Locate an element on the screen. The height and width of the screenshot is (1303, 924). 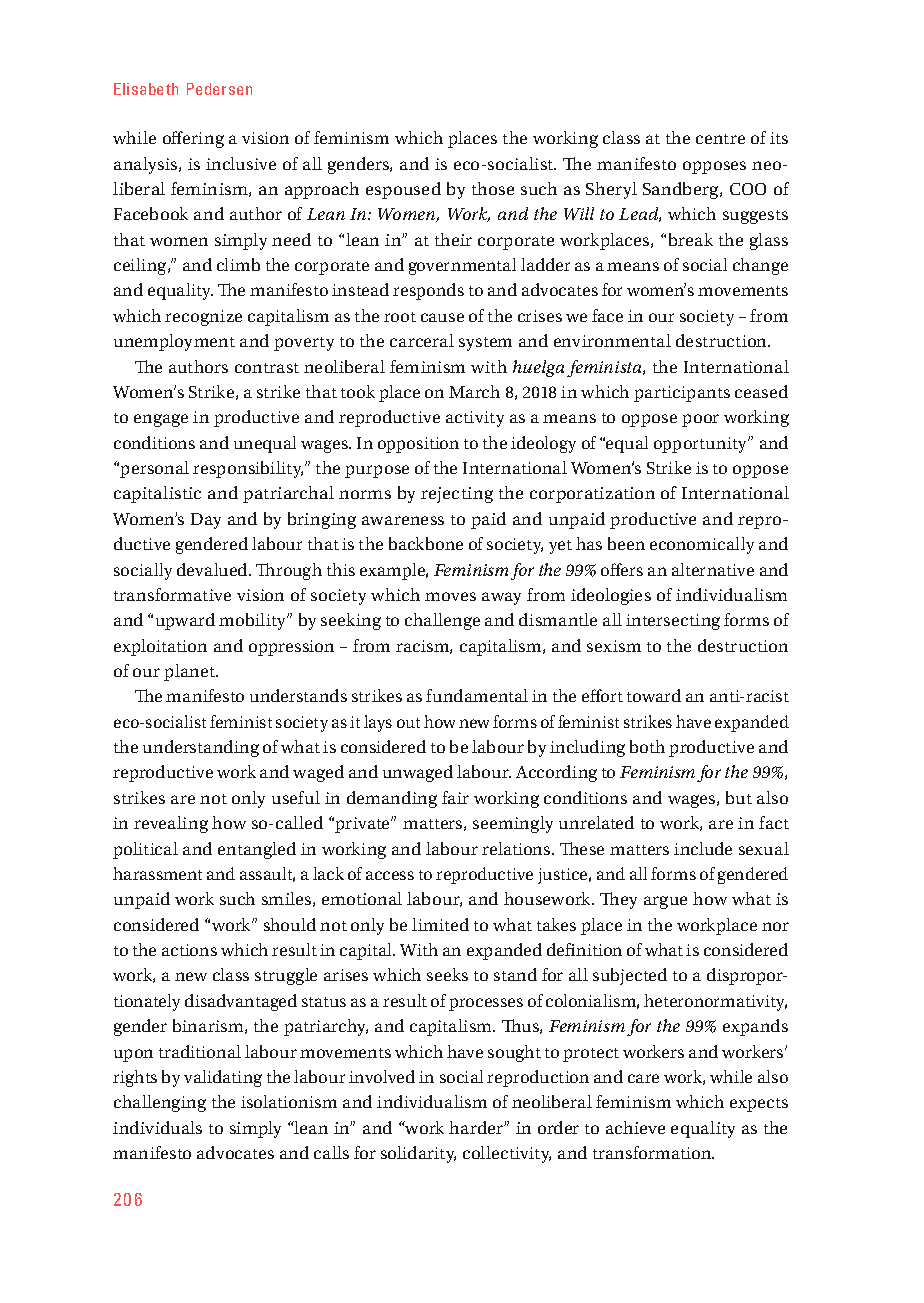
Day is located at coordinates (206, 521).
